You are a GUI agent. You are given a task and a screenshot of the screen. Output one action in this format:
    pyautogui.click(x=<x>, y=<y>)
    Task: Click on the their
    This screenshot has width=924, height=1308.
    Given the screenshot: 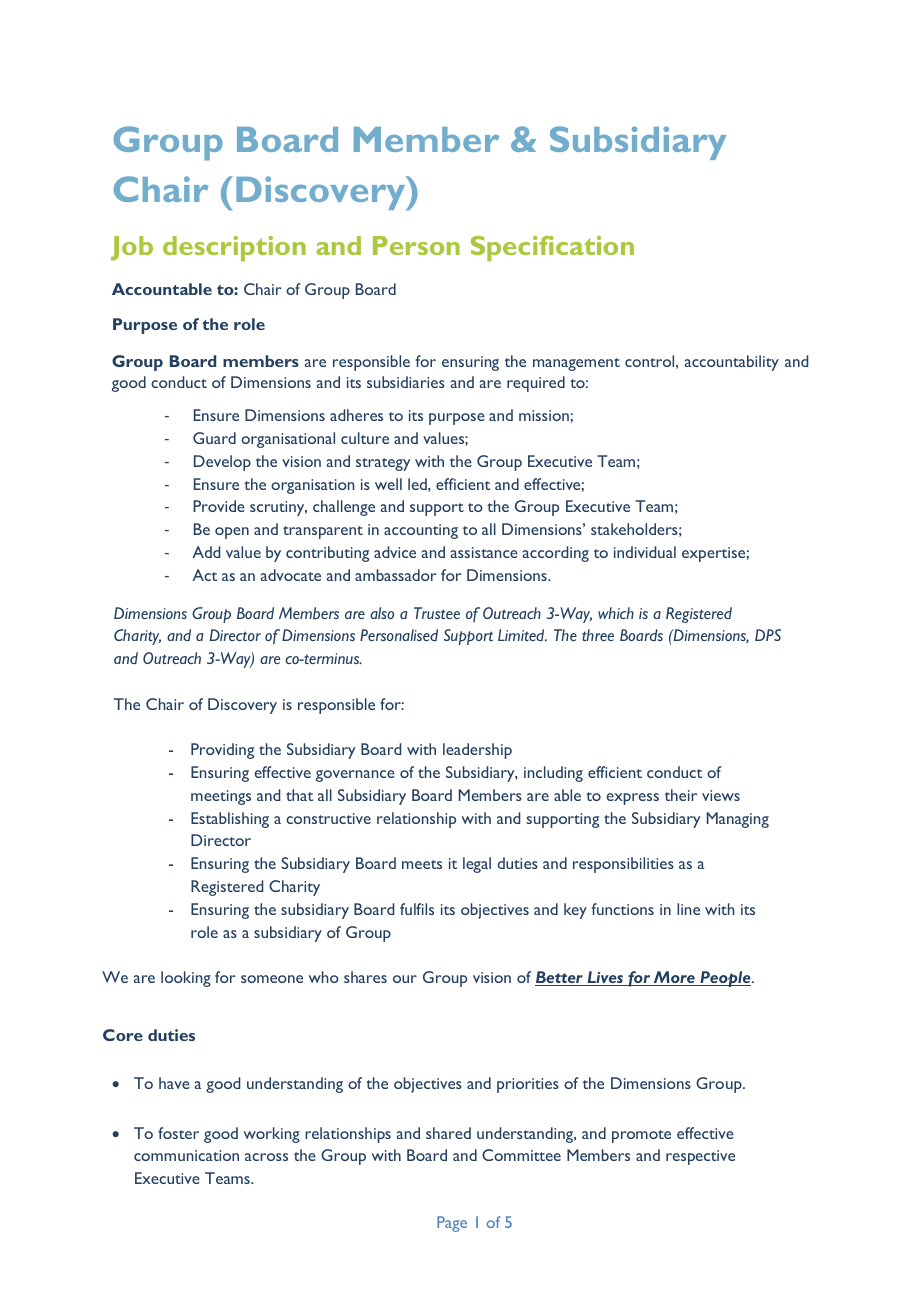 What is the action you would take?
    pyautogui.click(x=681, y=795)
